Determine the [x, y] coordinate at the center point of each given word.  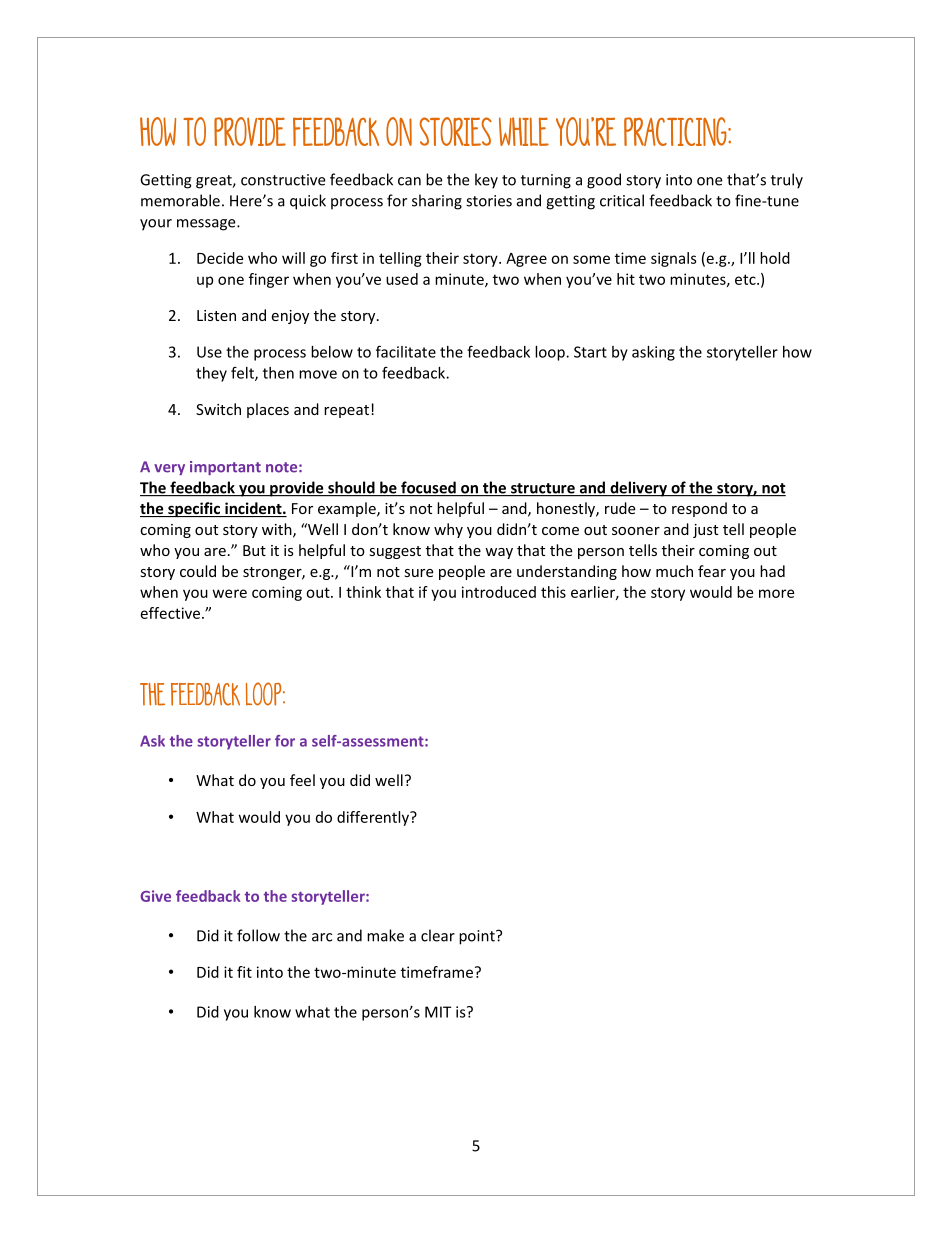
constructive [283, 180]
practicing [676, 131]
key [486, 181]
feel [302, 780]
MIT [438, 1012]
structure [543, 489]
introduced [499, 592]
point [478, 937]
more [776, 593]
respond [699, 509]
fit [244, 972]
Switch [218, 409]
